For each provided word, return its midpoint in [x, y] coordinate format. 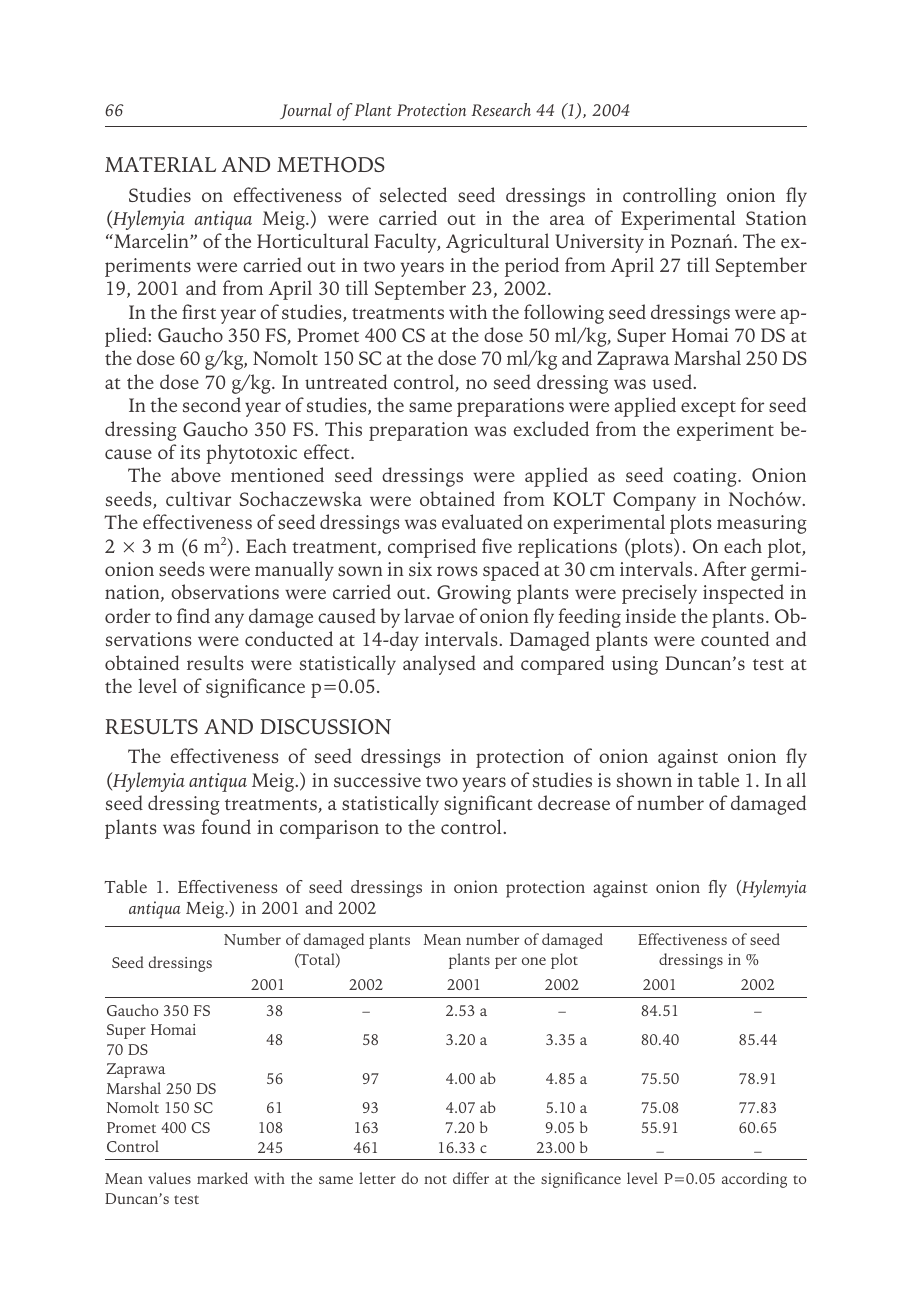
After [724, 568]
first [199, 311]
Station [776, 218]
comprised [432, 548]
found [226, 826]
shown [644, 779]
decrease [574, 802]
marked [222, 1178]
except [708, 409]
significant [488, 805]
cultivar [198, 498]
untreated [346, 381]
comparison [329, 829]
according [754, 1180]
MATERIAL [160, 164]
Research [501, 109]
